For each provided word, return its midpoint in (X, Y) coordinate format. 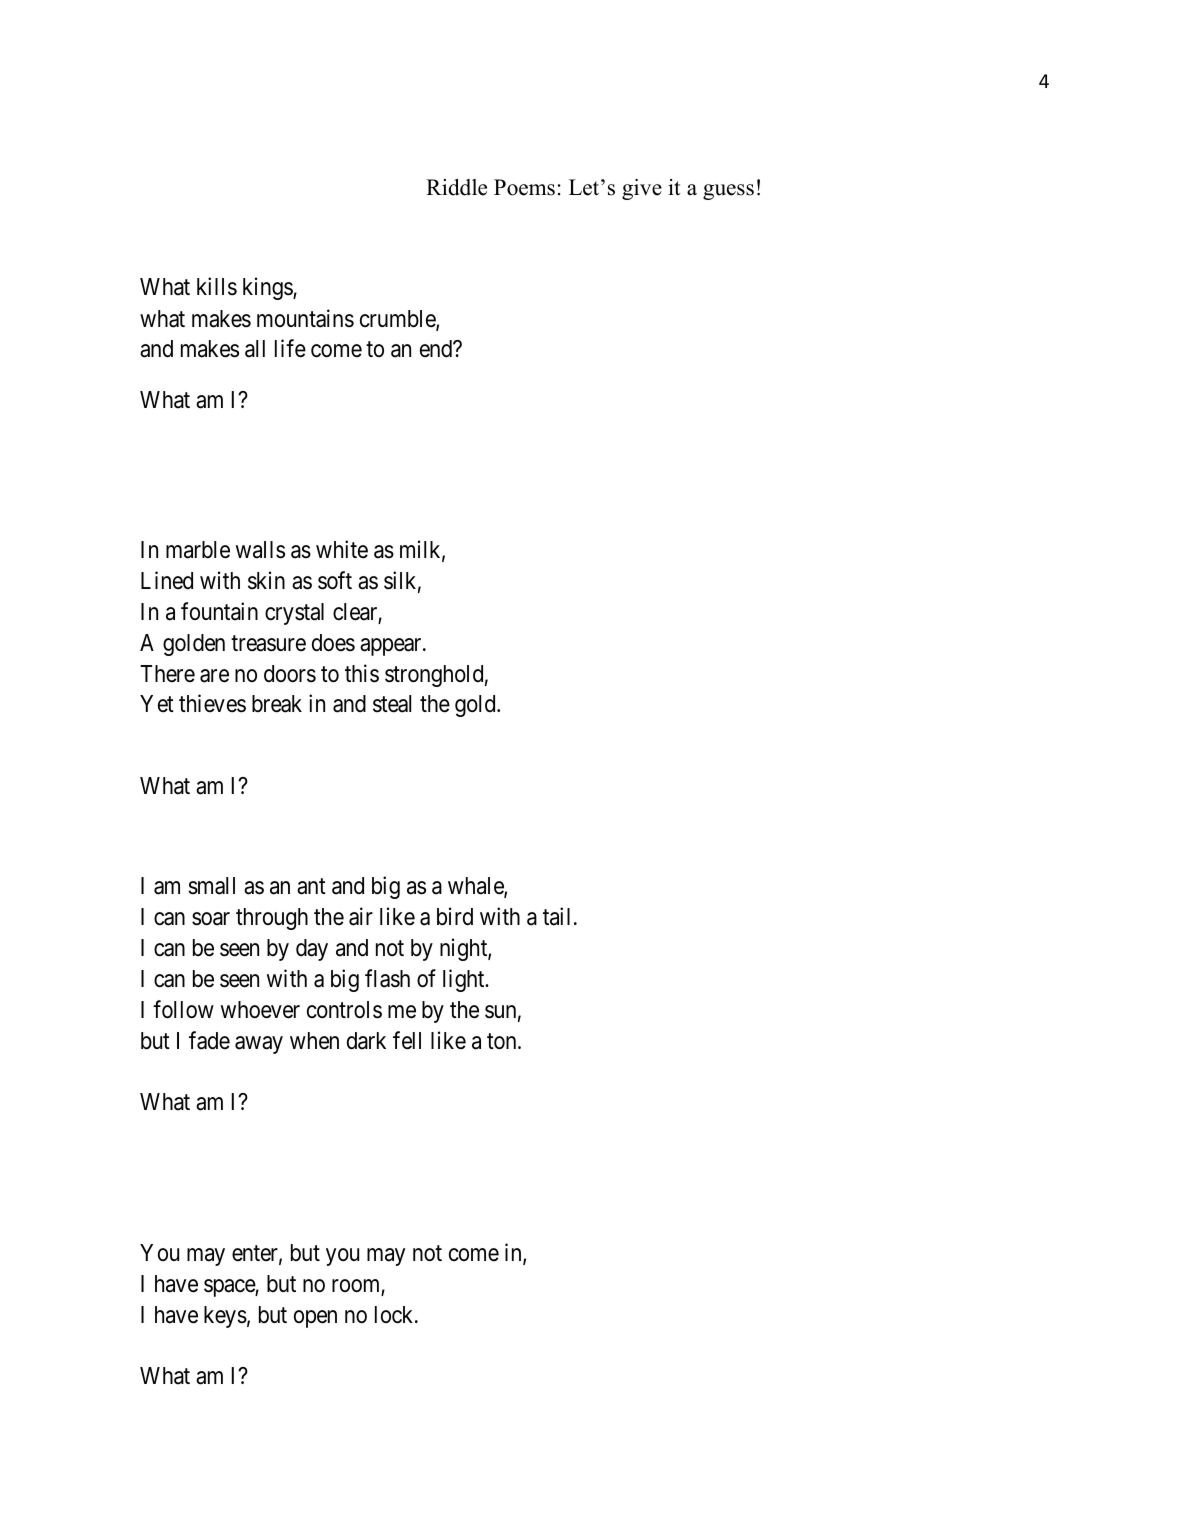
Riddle (456, 187)
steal (392, 704)
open (315, 1319)
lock (395, 1315)
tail (559, 916)
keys (225, 1317)
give (642, 189)
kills (217, 287)
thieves (212, 704)
